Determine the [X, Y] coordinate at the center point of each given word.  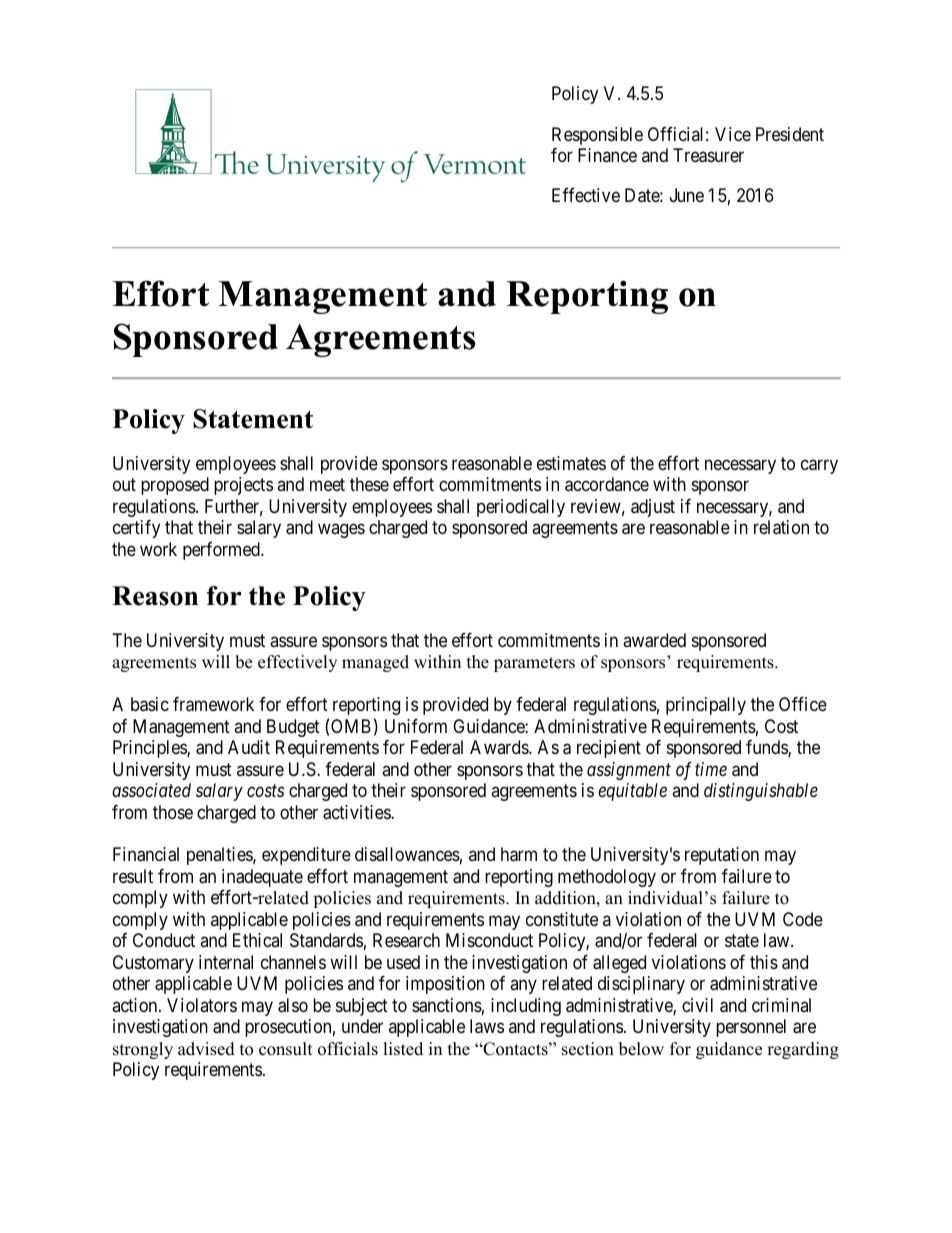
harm [519, 854]
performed [222, 551]
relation [781, 527]
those [173, 812]
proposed [175, 486]
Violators [202, 1005]
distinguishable [761, 792]
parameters [534, 664]
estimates [571, 463]
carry [819, 466]
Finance [607, 155]
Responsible [597, 136]
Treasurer [708, 155]
